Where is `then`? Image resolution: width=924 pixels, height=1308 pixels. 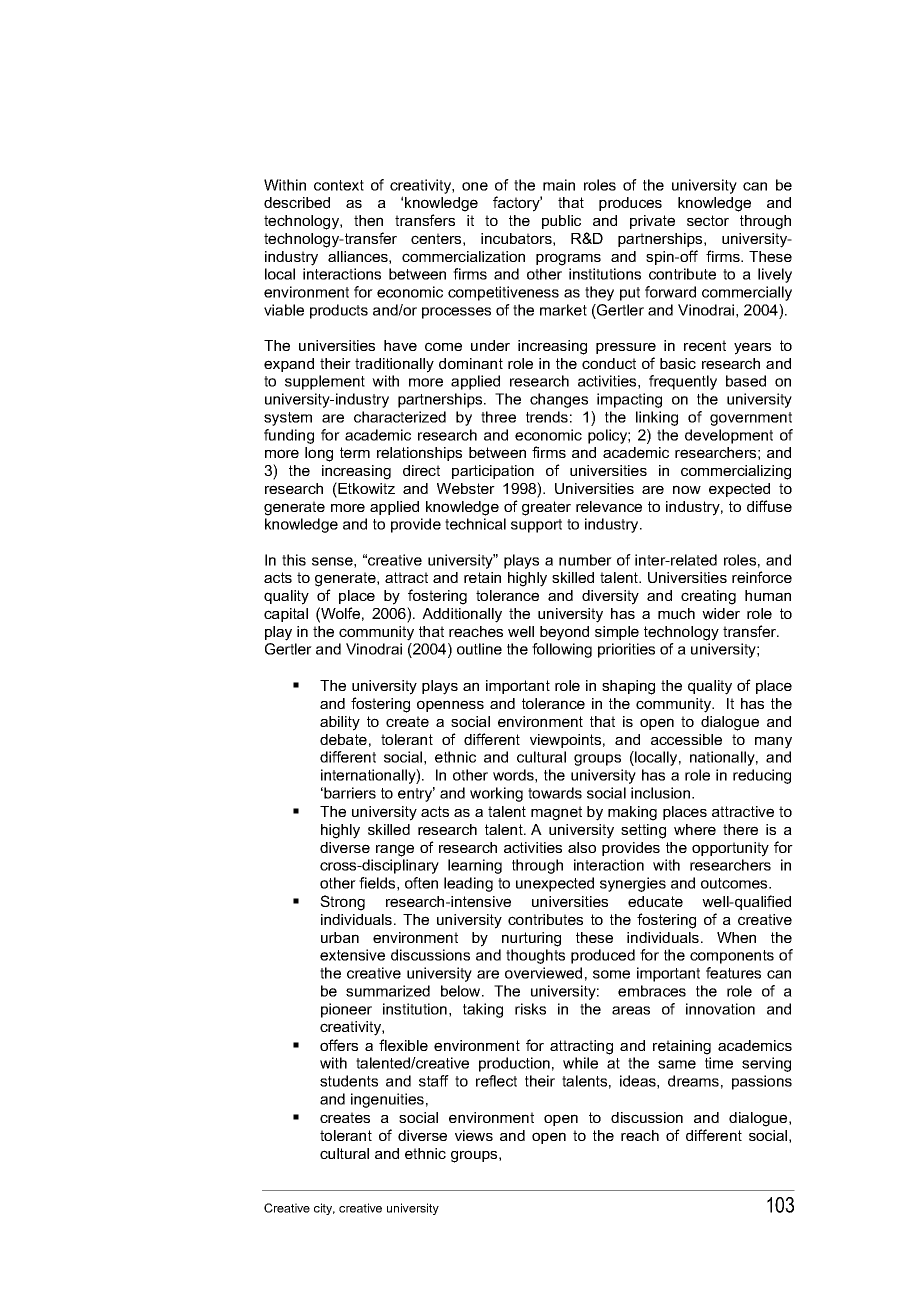
then is located at coordinates (368, 220).
